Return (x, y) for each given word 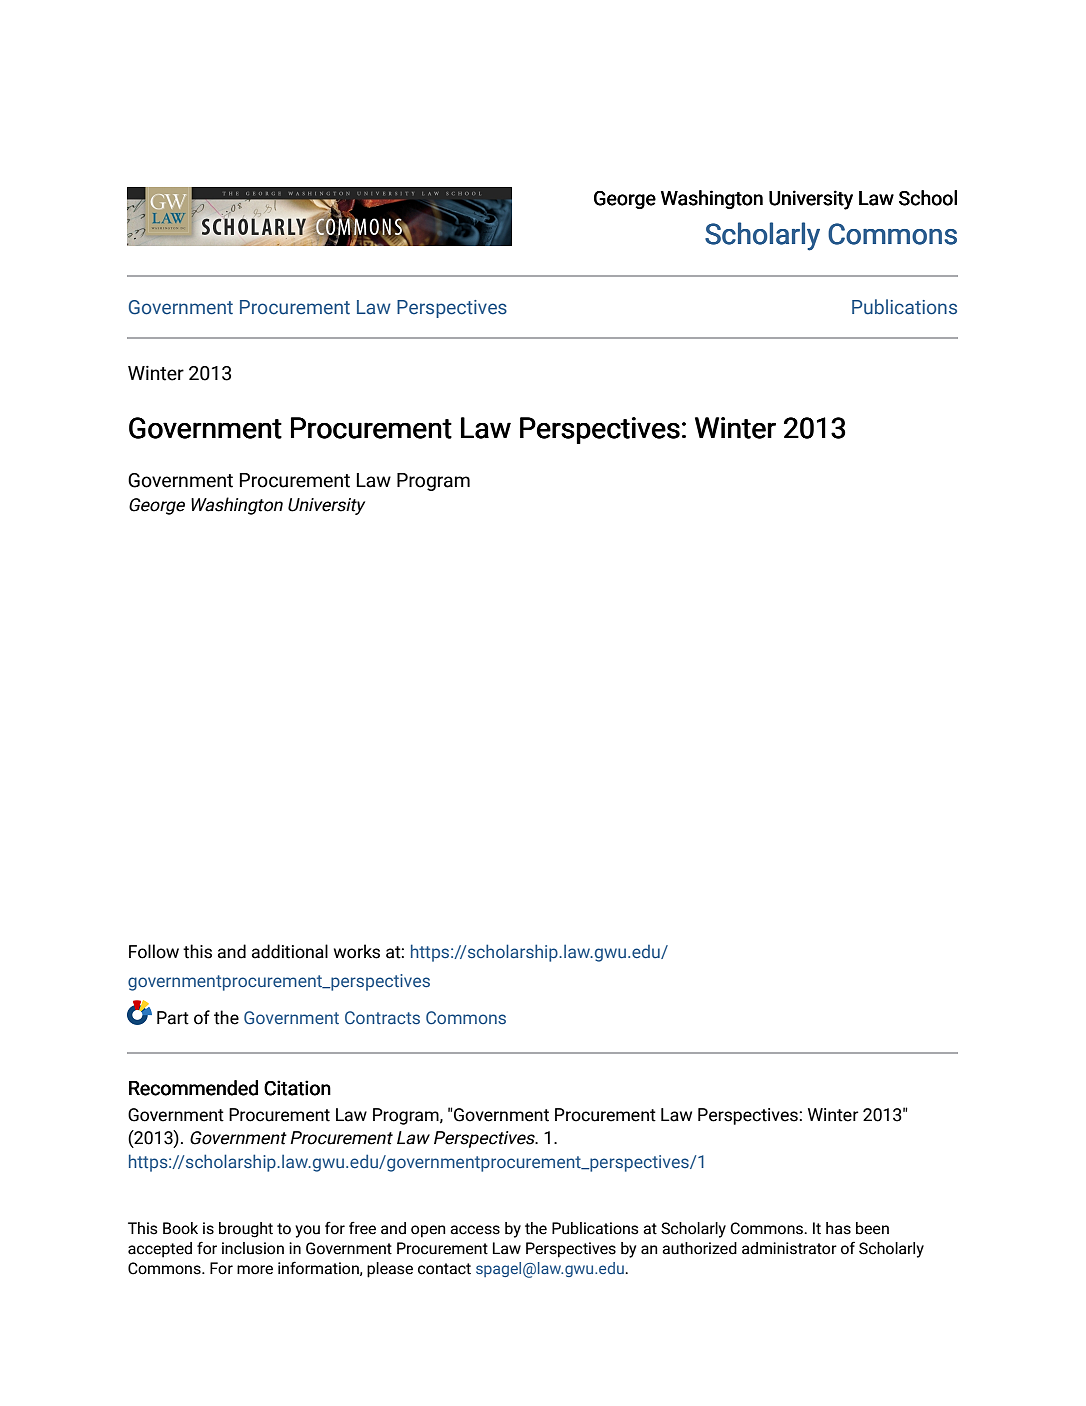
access (475, 1230)
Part (173, 1018)
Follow (154, 951)
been (872, 1228)
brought (246, 1230)
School (928, 198)
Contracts (382, 1017)
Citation (297, 1088)
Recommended (193, 1088)
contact (444, 1269)
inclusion (253, 1248)
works (357, 951)
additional (290, 951)
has (838, 1228)
